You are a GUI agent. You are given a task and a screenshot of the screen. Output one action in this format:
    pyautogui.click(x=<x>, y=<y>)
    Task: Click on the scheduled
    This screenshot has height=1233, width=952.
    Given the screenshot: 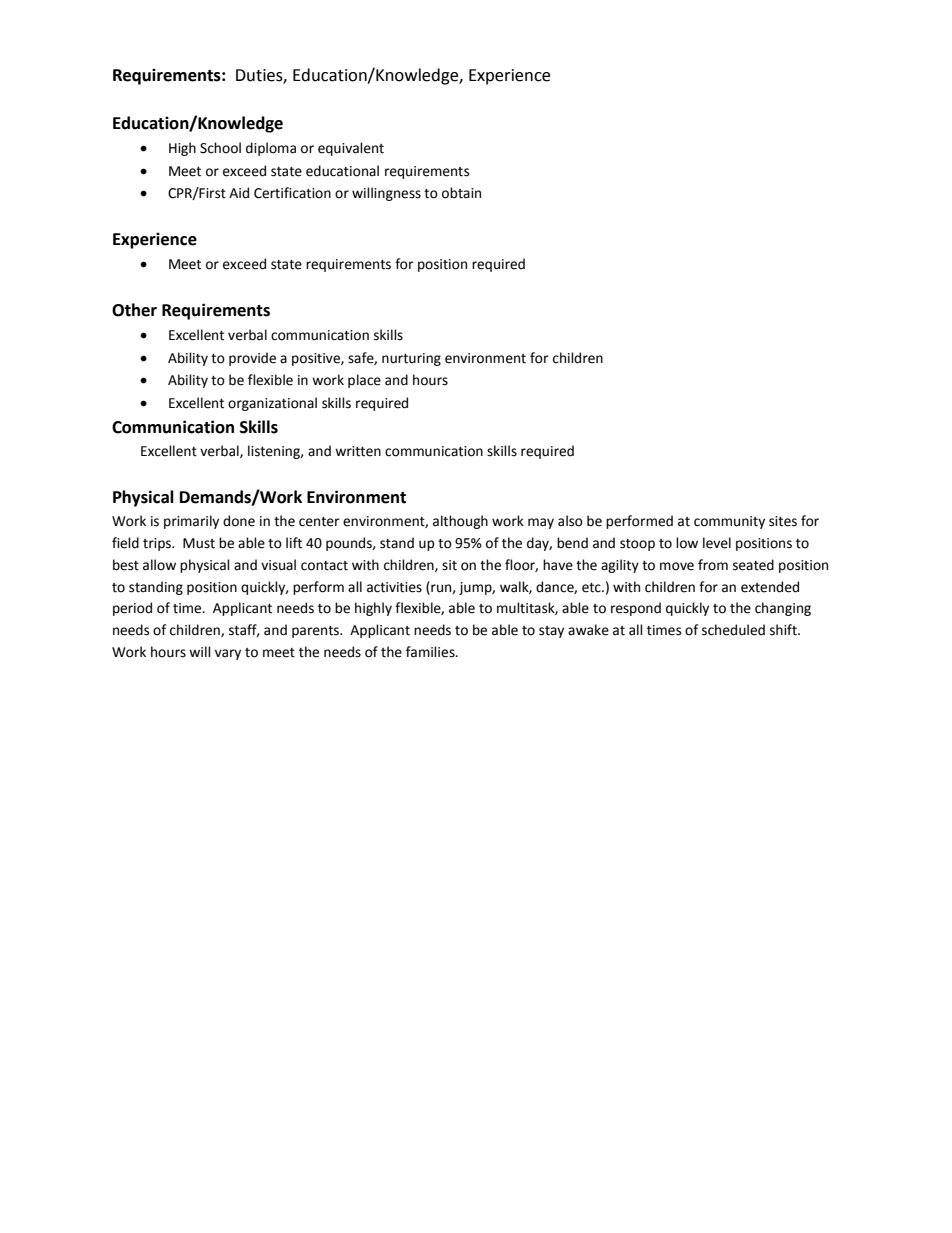 What is the action you would take?
    pyautogui.click(x=733, y=630)
